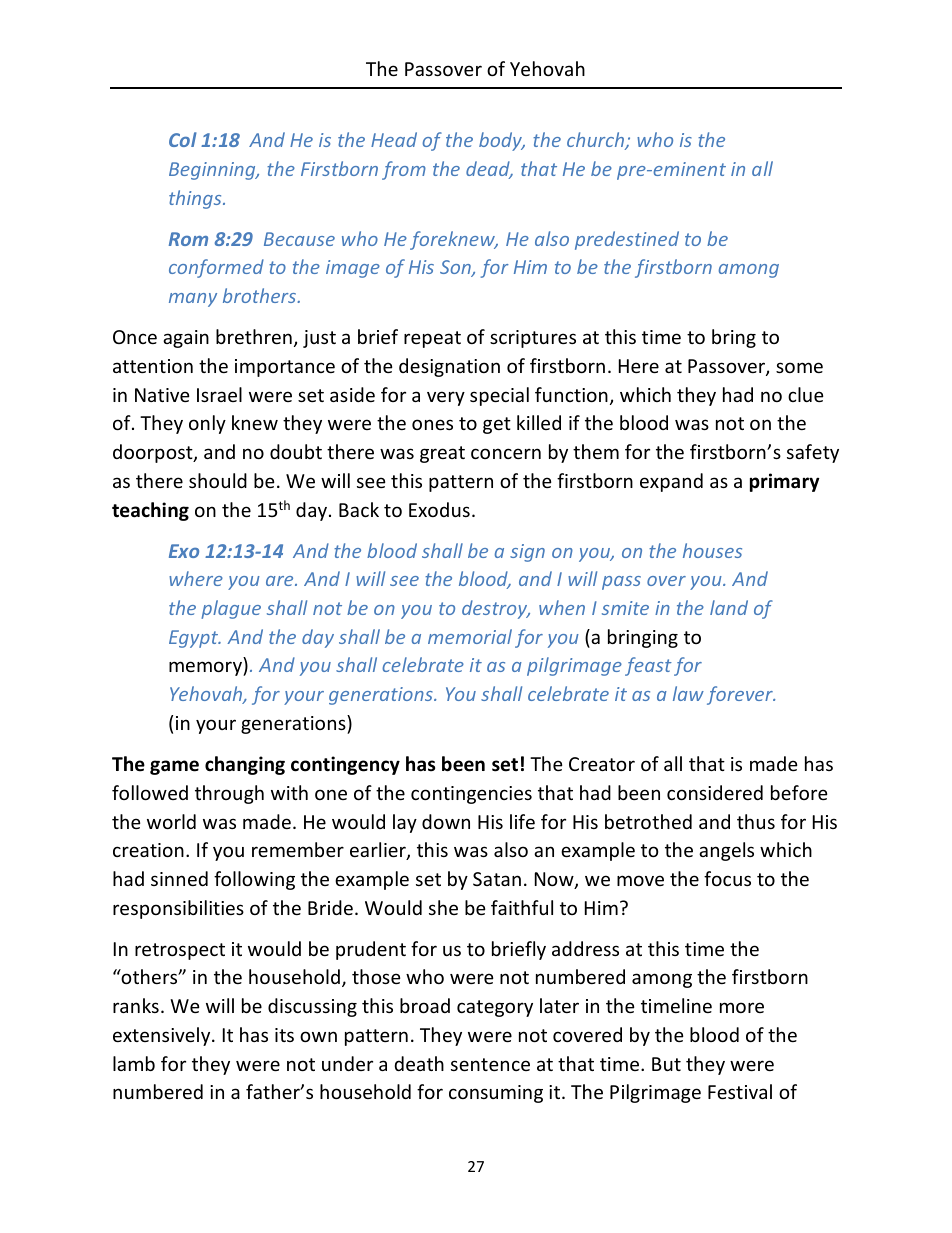  I want to click on things, so click(196, 199).
